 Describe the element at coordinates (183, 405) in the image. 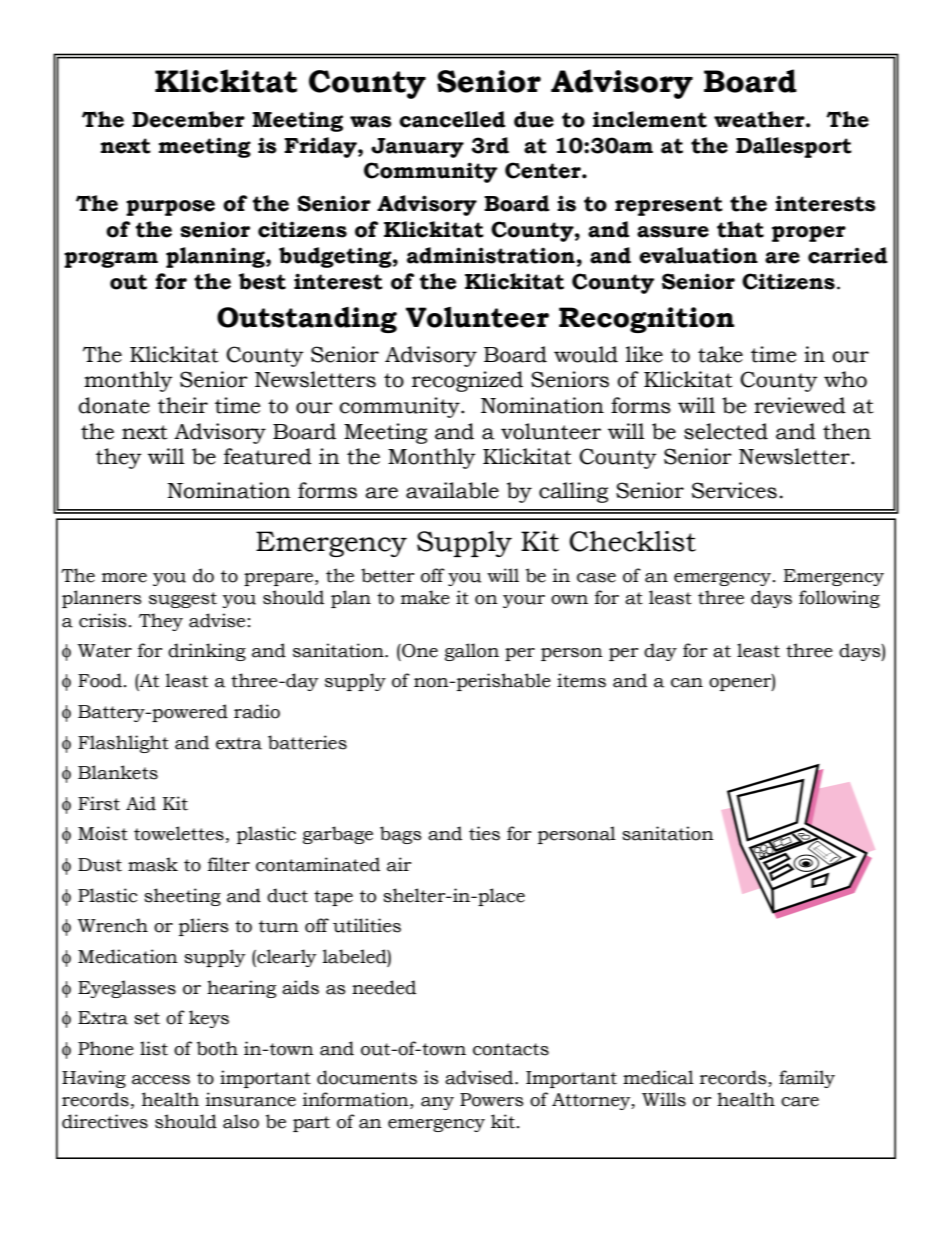

I see `their` at that location.
